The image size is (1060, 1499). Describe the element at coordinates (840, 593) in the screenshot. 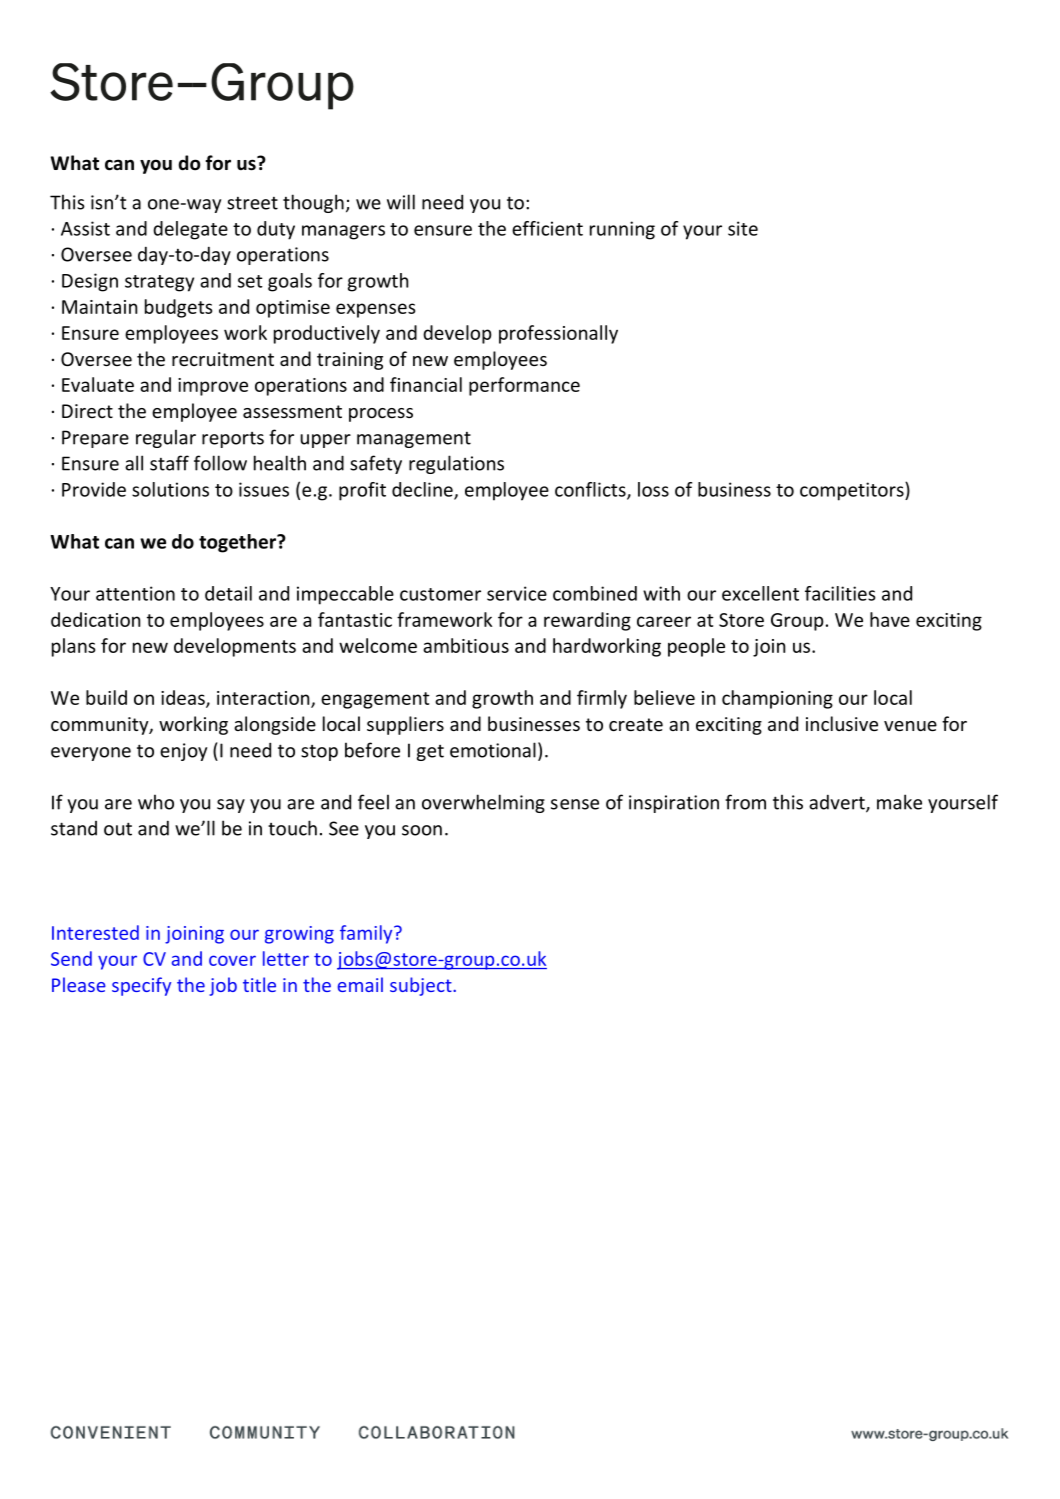

I see `facilities` at that location.
